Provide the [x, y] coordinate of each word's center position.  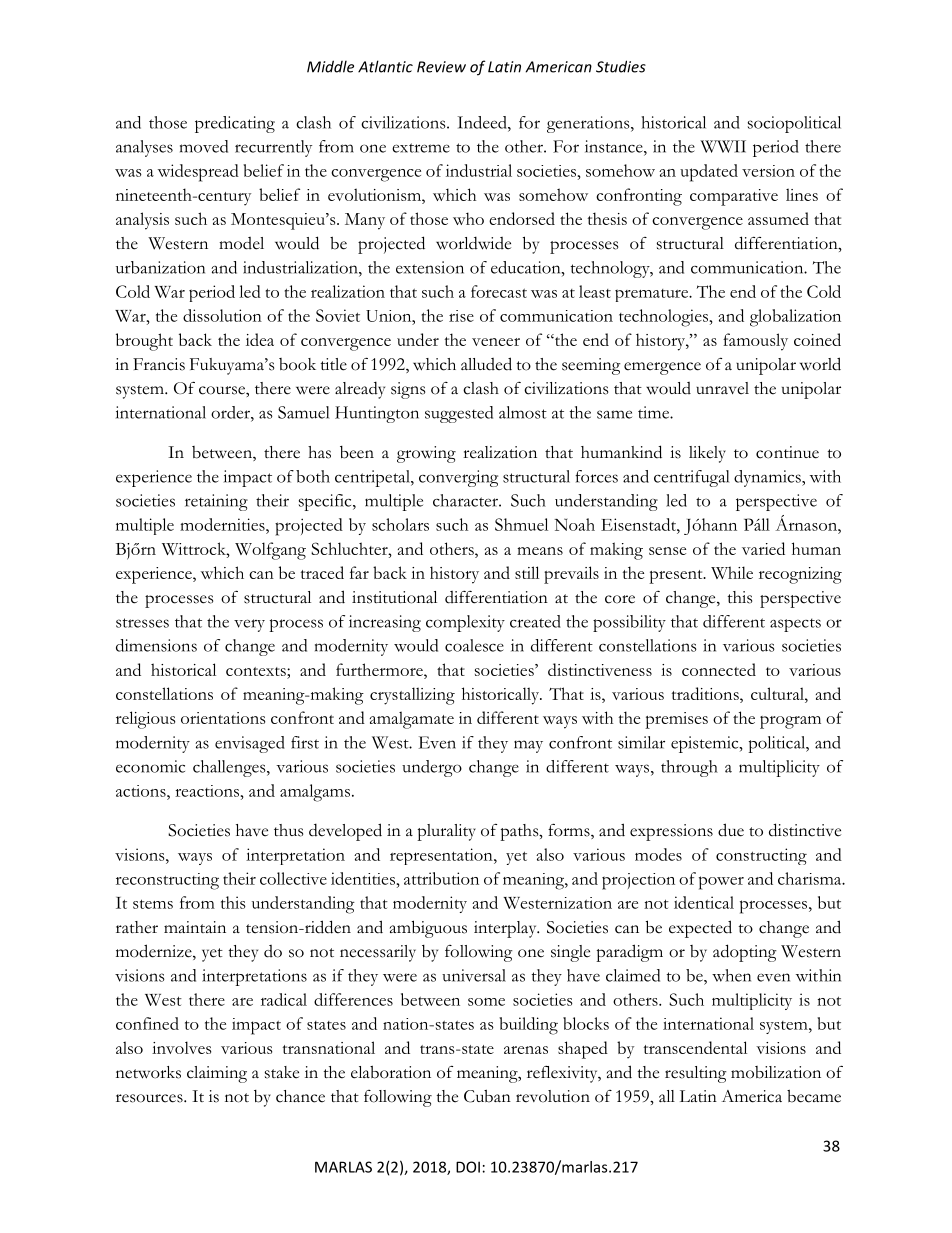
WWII [723, 146]
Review [441, 67]
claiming [217, 1074]
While [732, 572]
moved [204, 146]
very [249, 625]
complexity [465, 623]
